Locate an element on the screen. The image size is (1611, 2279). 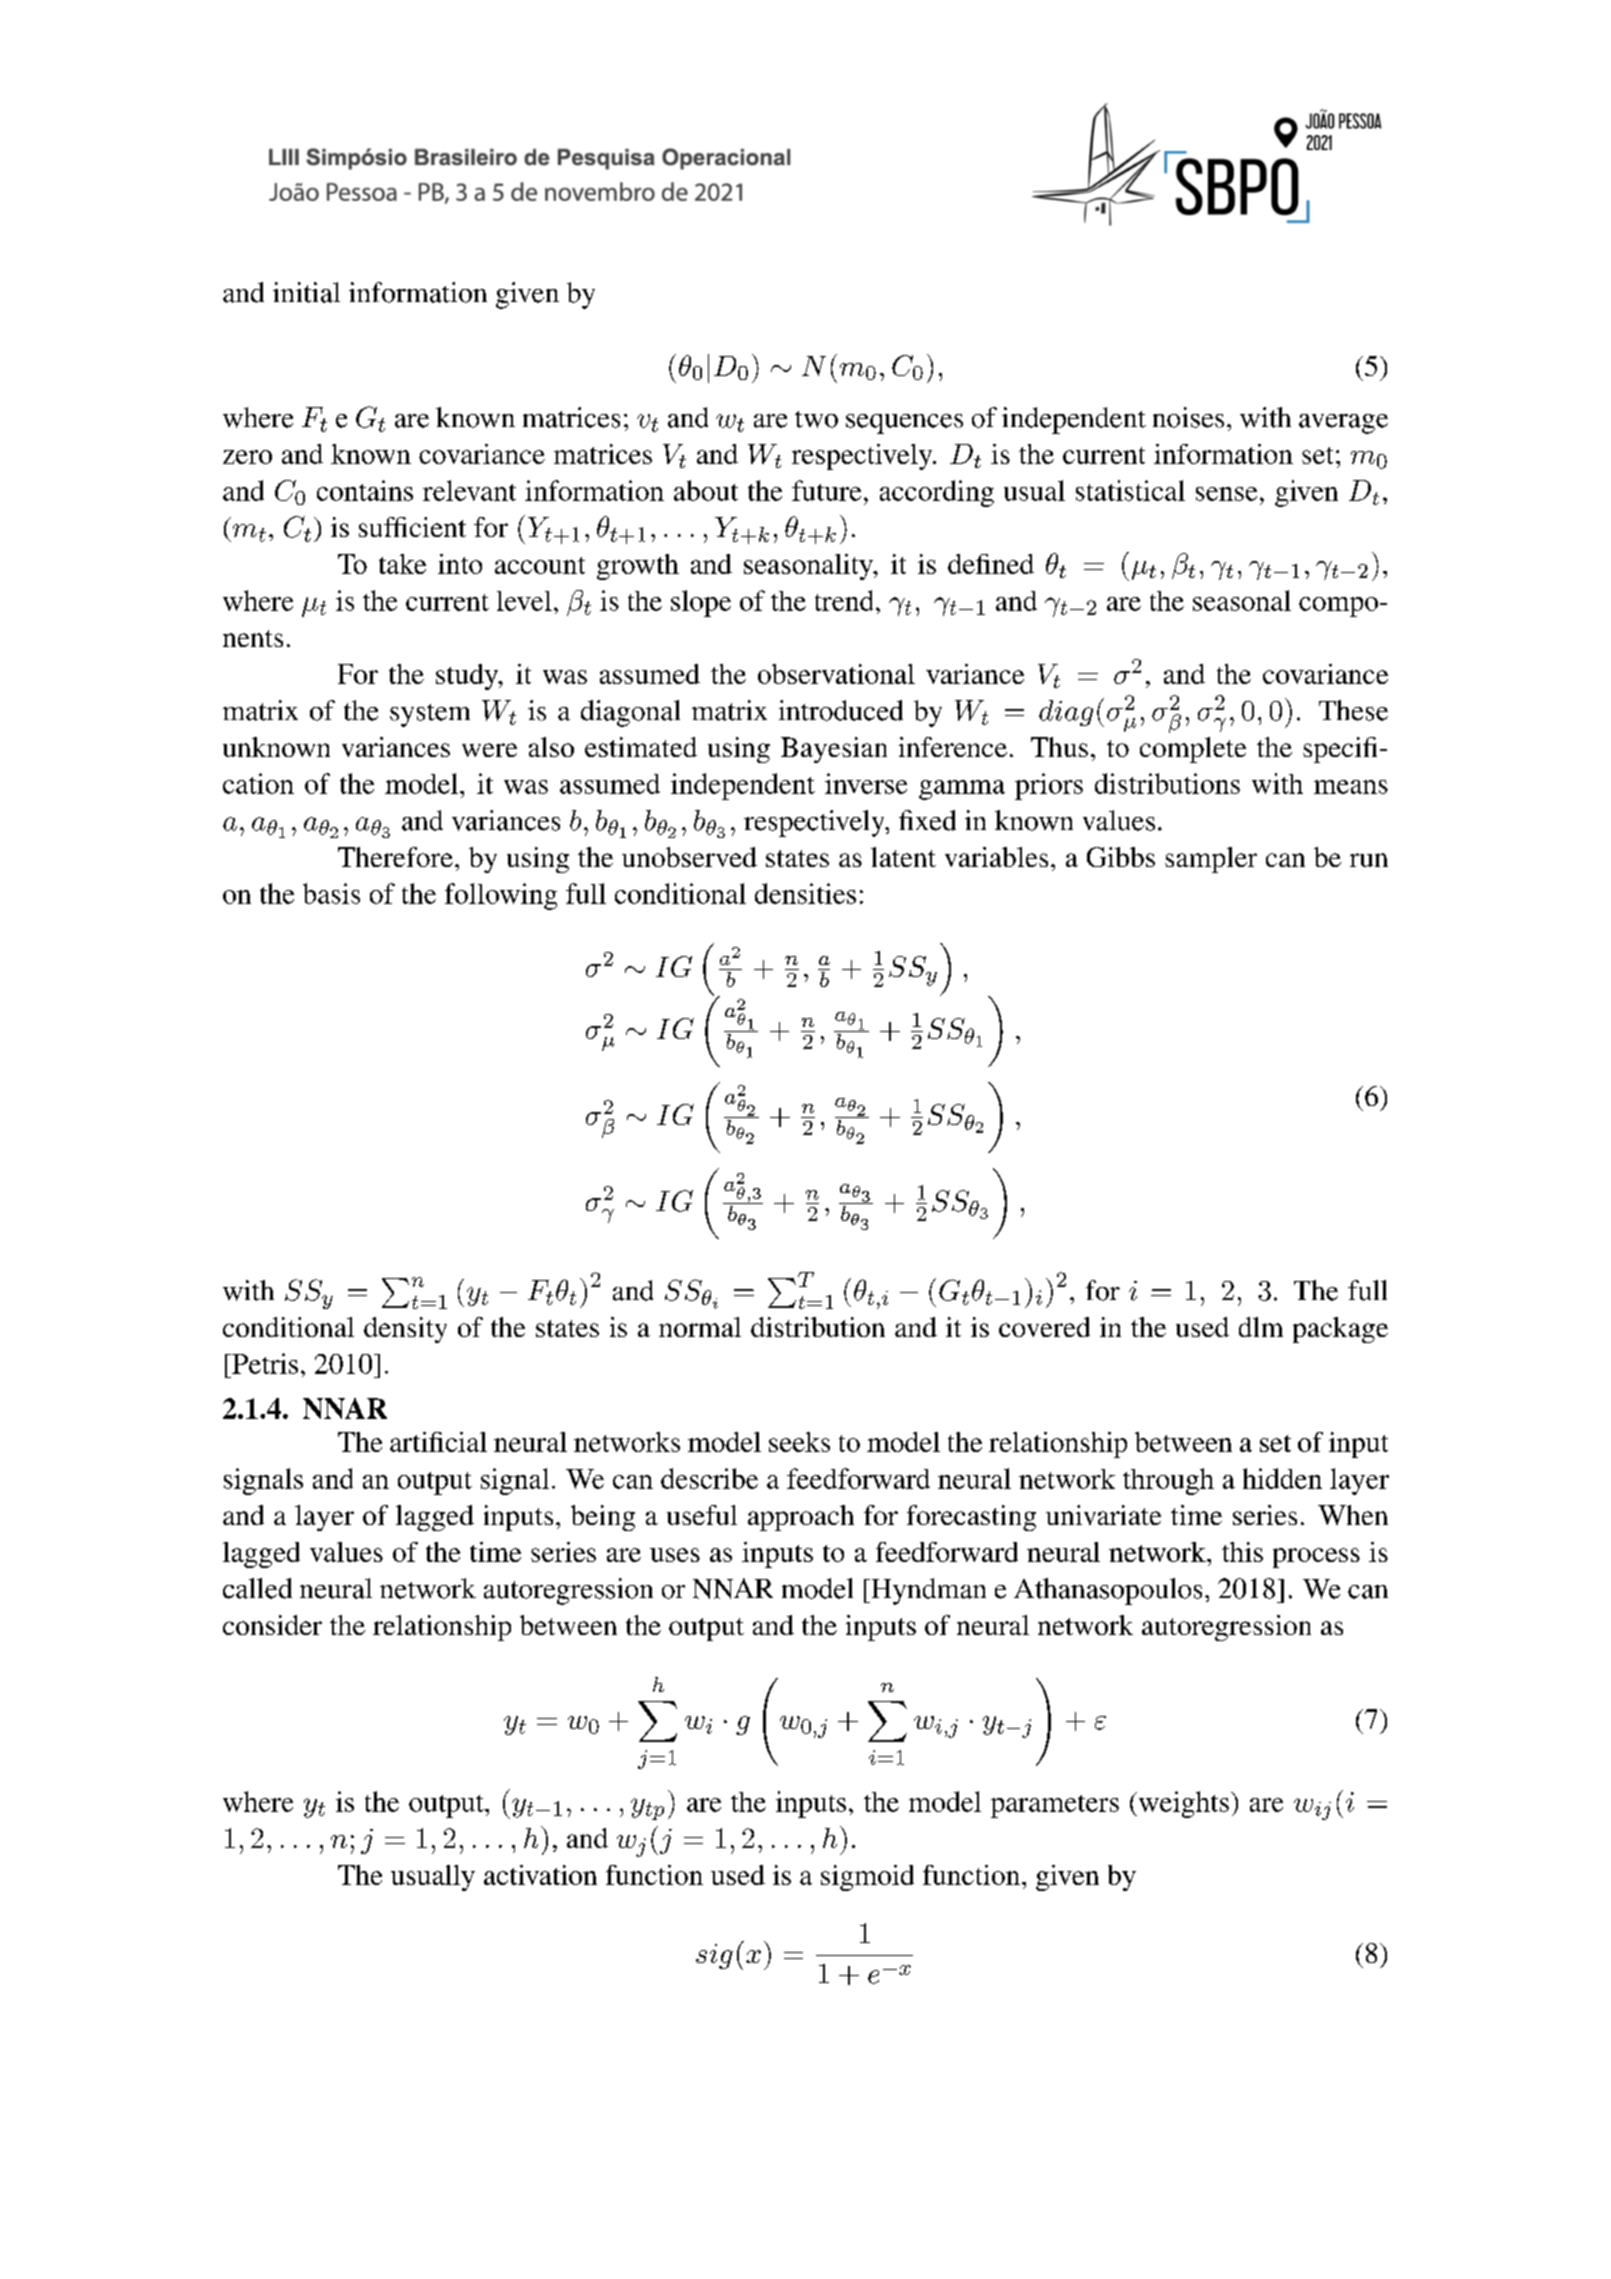
weights is located at coordinates (1182, 1804).
